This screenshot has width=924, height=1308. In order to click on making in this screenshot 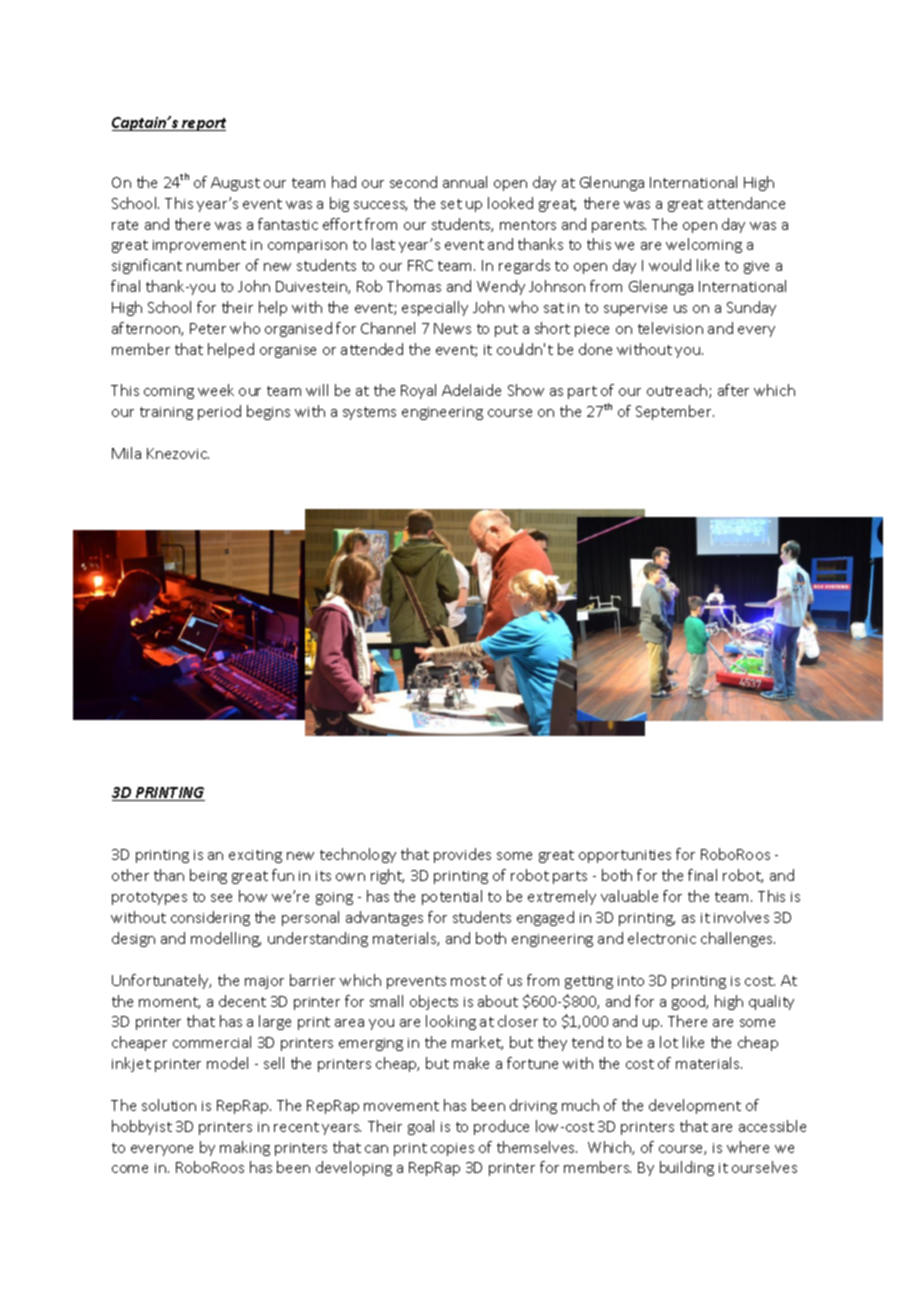, I will do `click(245, 1148)`.
